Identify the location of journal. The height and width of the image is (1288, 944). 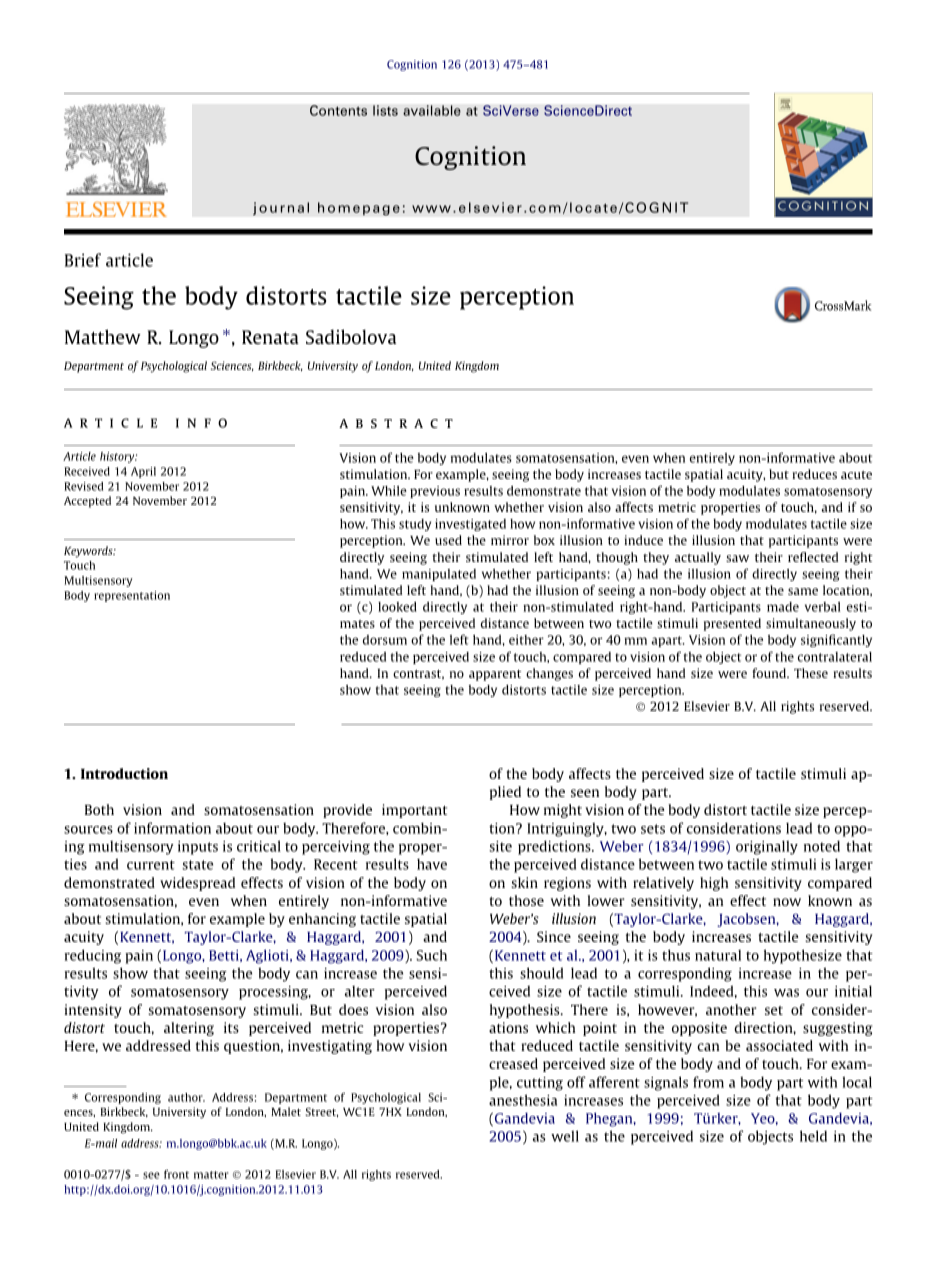
(281, 208).
